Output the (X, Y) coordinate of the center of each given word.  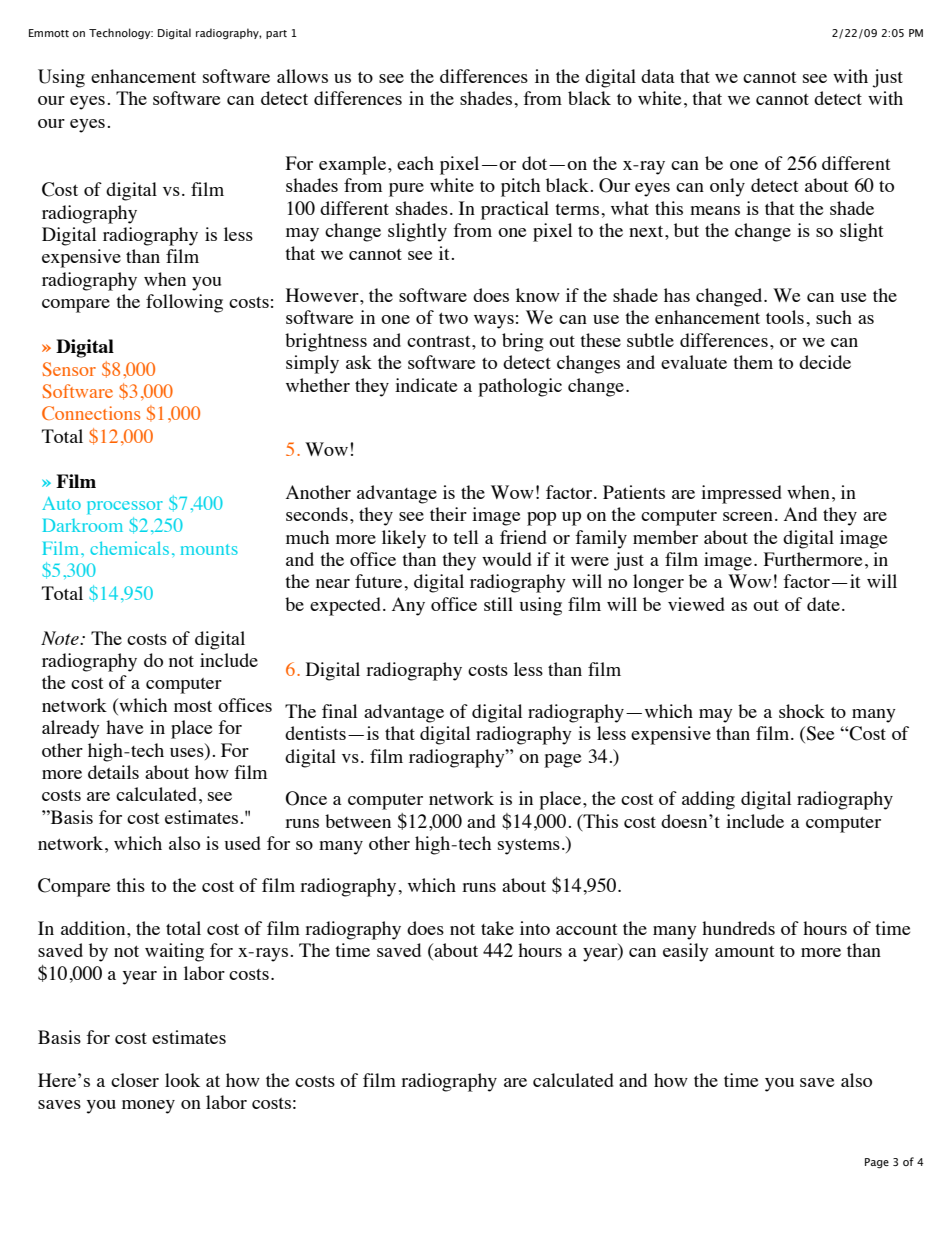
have (124, 727)
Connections (91, 413)
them (753, 362)
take (497, 928)
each (415, 163)
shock (802, 711)
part (276, 34)
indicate (426, 385)
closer (135, 1080)
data (658, 76)
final (339, 711)
